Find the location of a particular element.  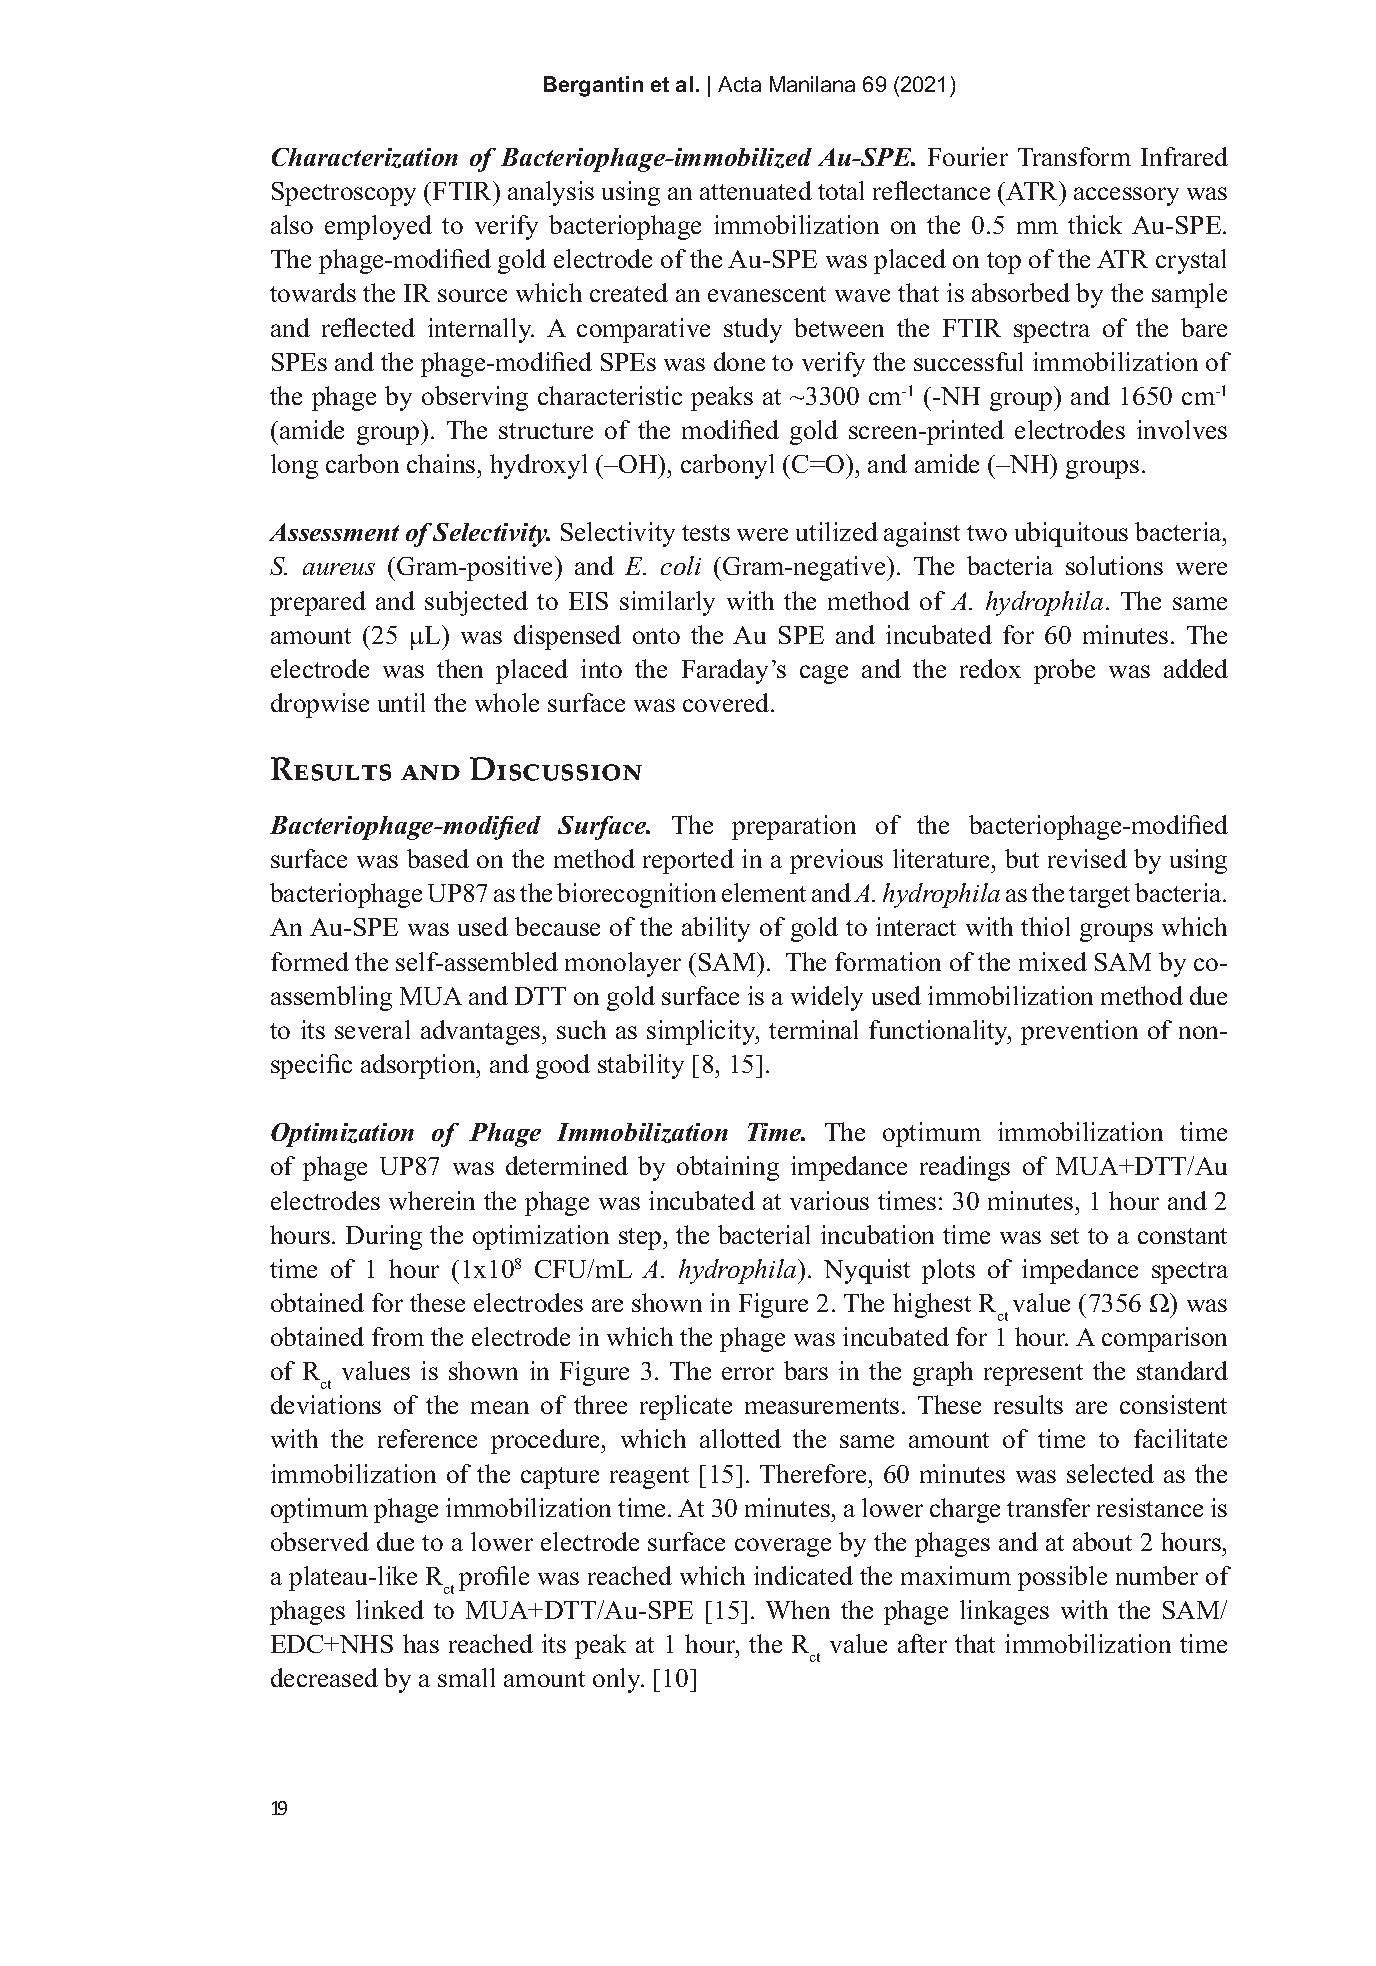

element is located at coordinates (764, 892).
